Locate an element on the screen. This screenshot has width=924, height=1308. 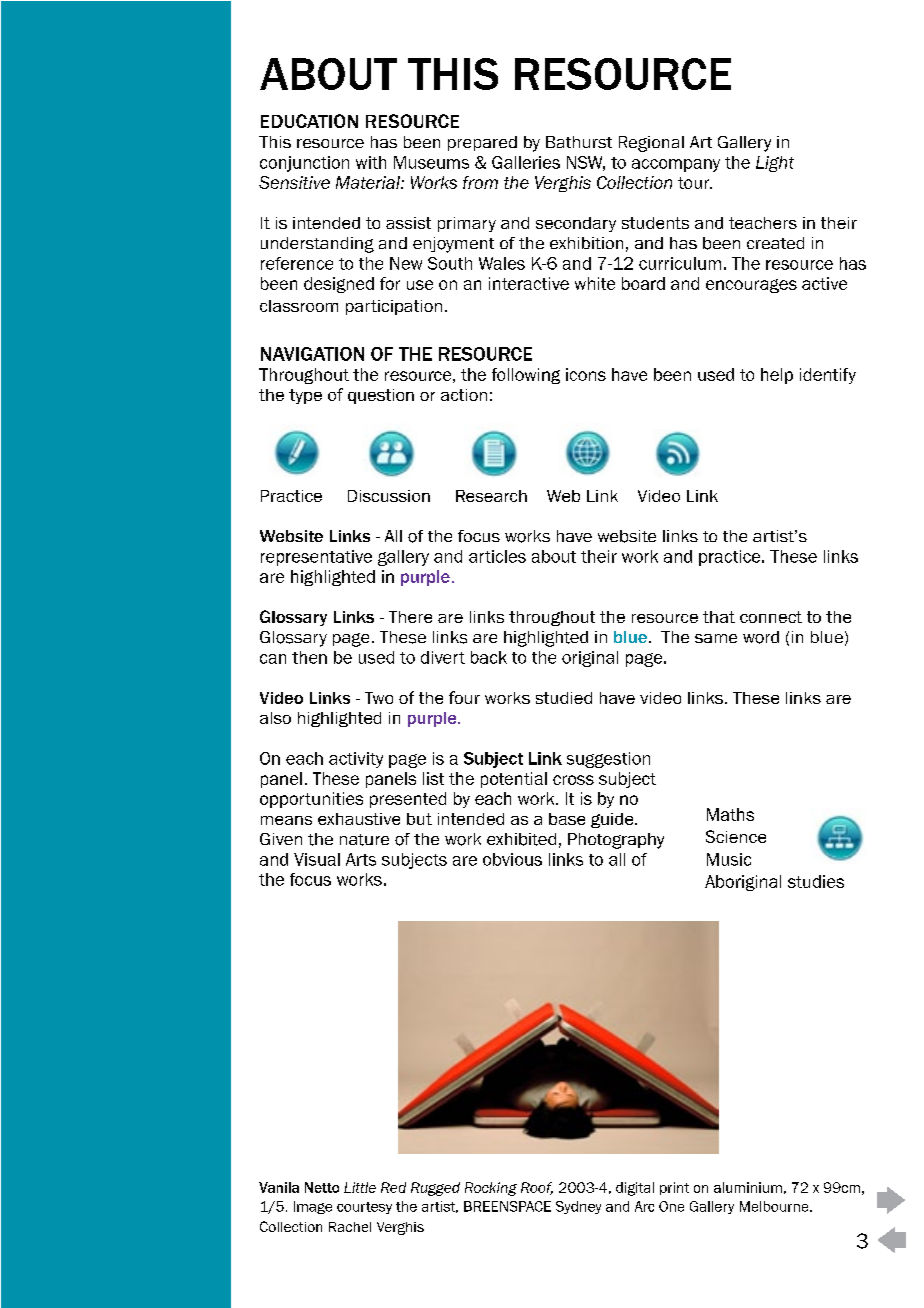
Galleries is located at coordinates (526, 162).
